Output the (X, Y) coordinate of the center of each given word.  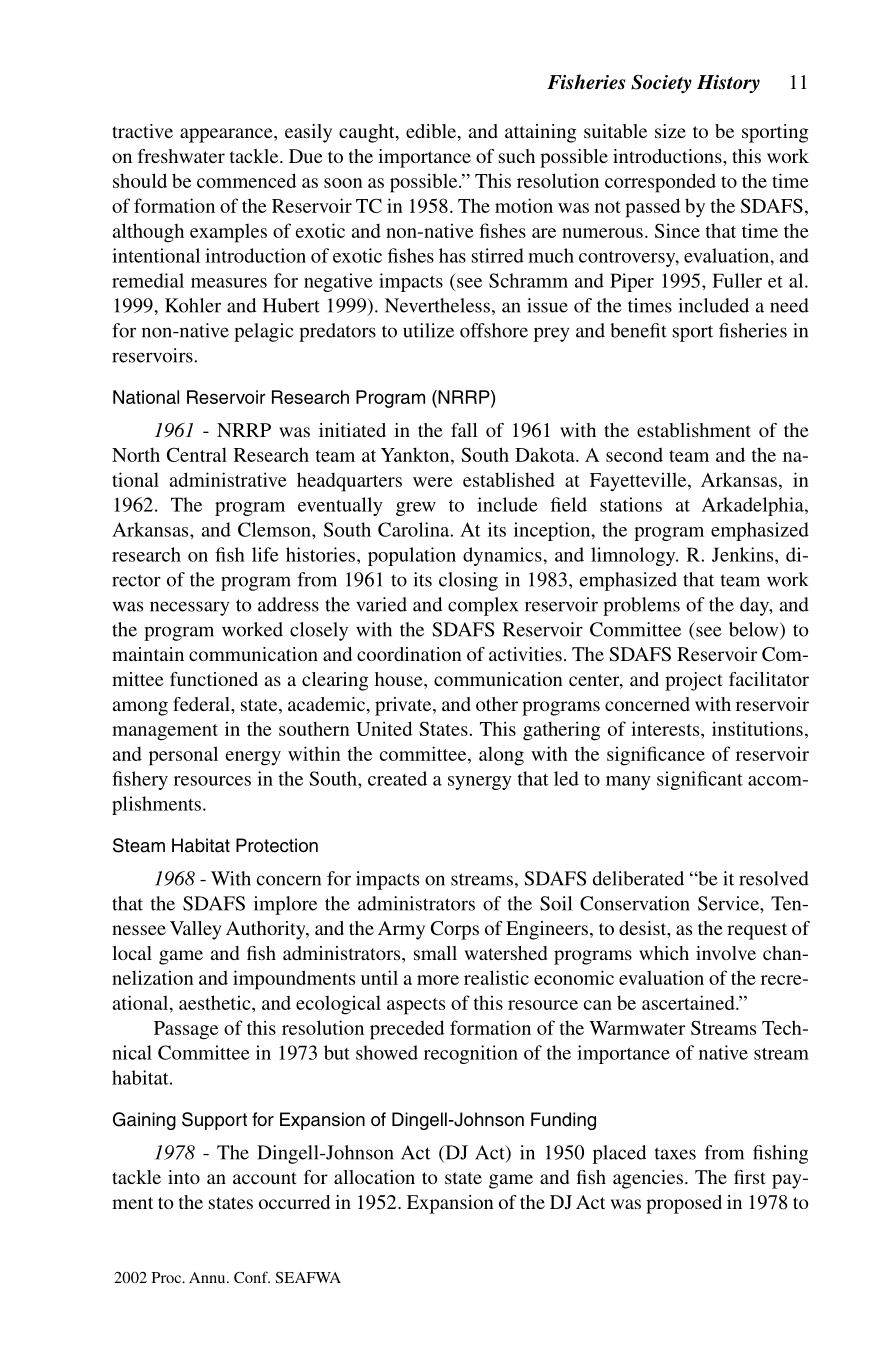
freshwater (181, 156)
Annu (208, 1277)
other (497, 704)
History (728, 84)
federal (202, 704)
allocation (374, 1177)
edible (432, 132)
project (694, 681)
